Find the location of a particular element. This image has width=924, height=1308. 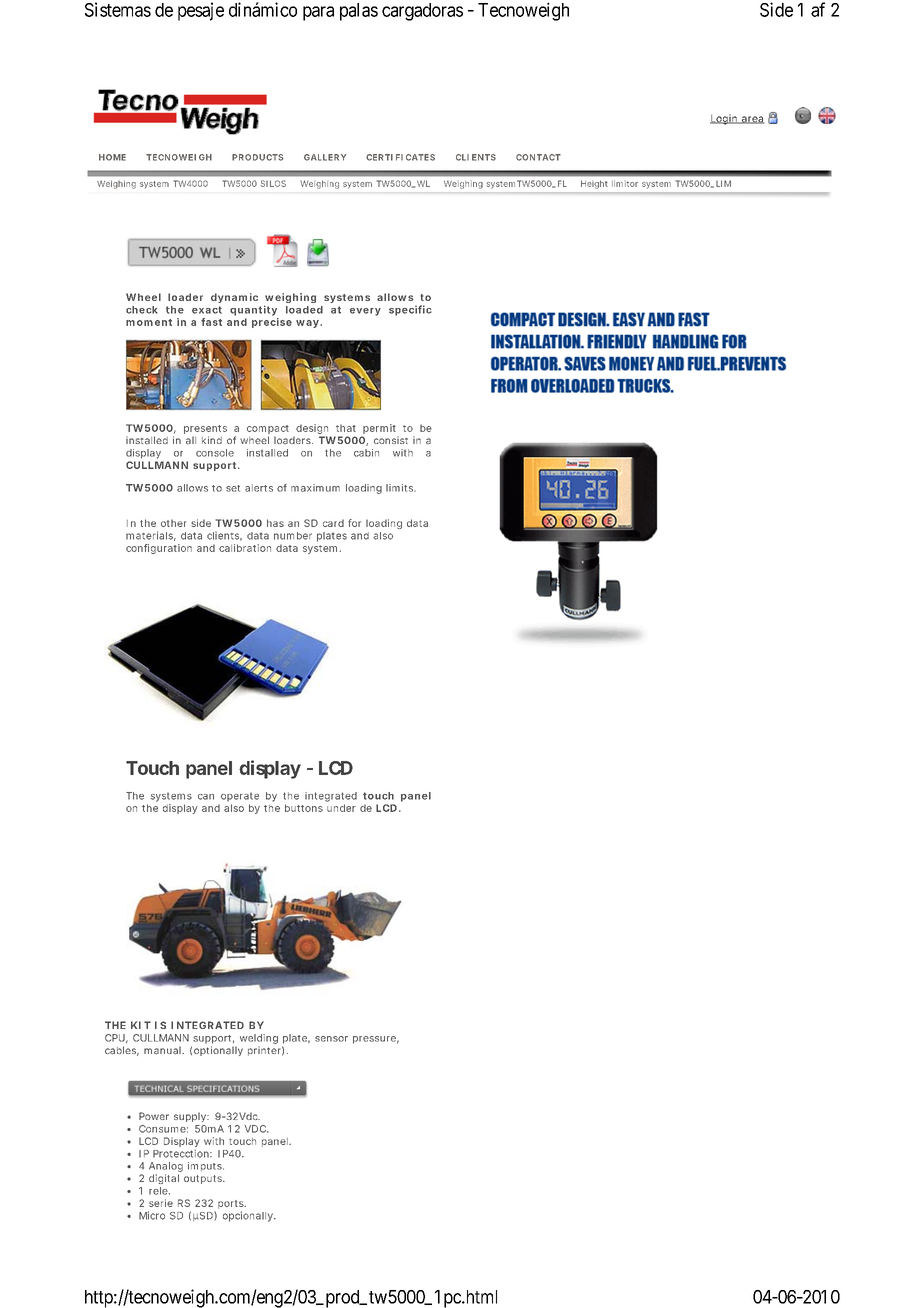

under is located at coordinates (341, 808).
